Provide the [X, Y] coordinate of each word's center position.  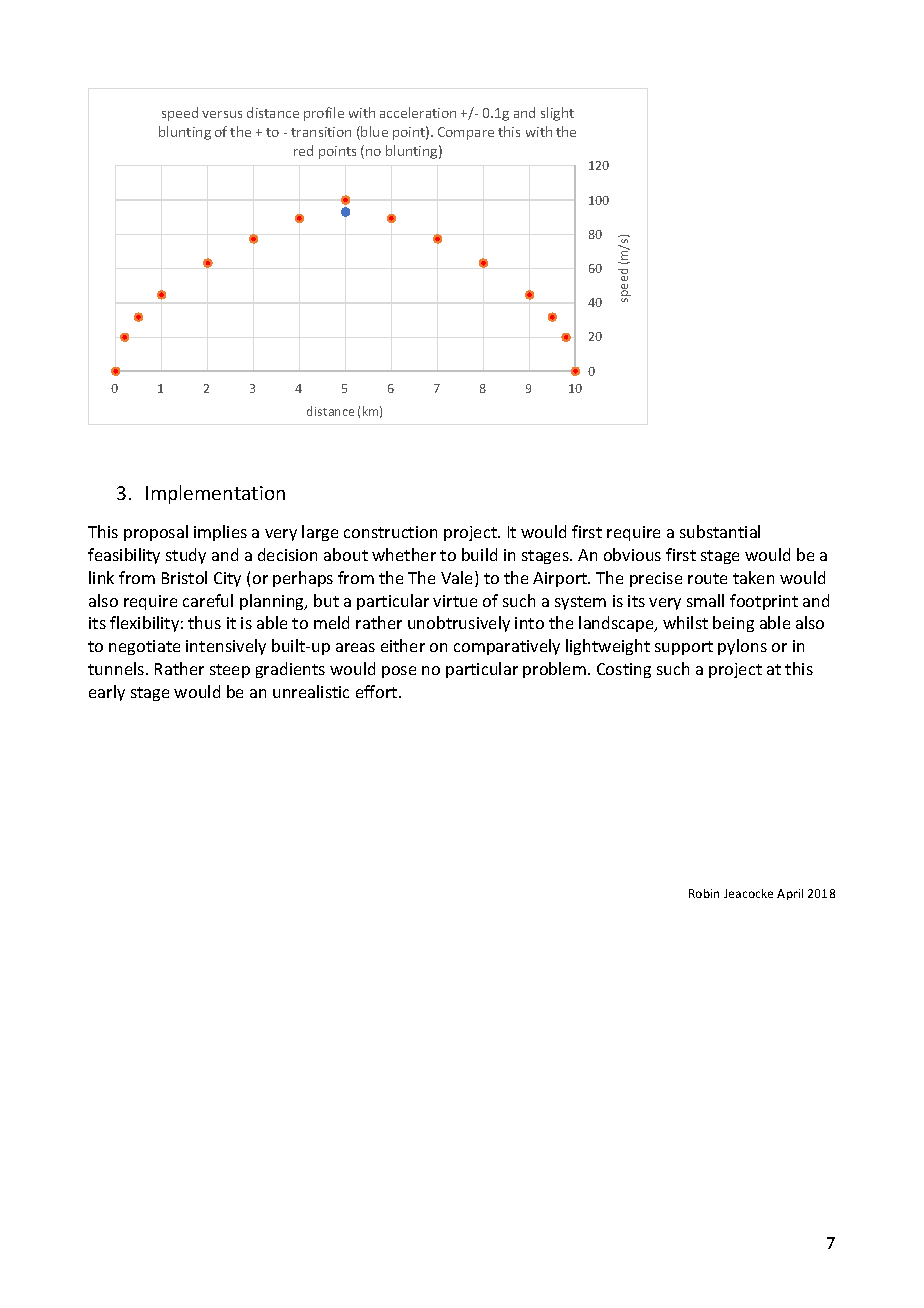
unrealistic [311, 691]
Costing [624, 670]
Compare [466, 133]
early [107, 693]
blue [374, 131]
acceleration [418, 112]
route [707, 578]
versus [222, 114]
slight [557, 114]
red [303, 150]
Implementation [215, 494]
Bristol [184, 577]
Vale [458, 579]
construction [390, 532]
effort [378, 691]
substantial [720, 531]
